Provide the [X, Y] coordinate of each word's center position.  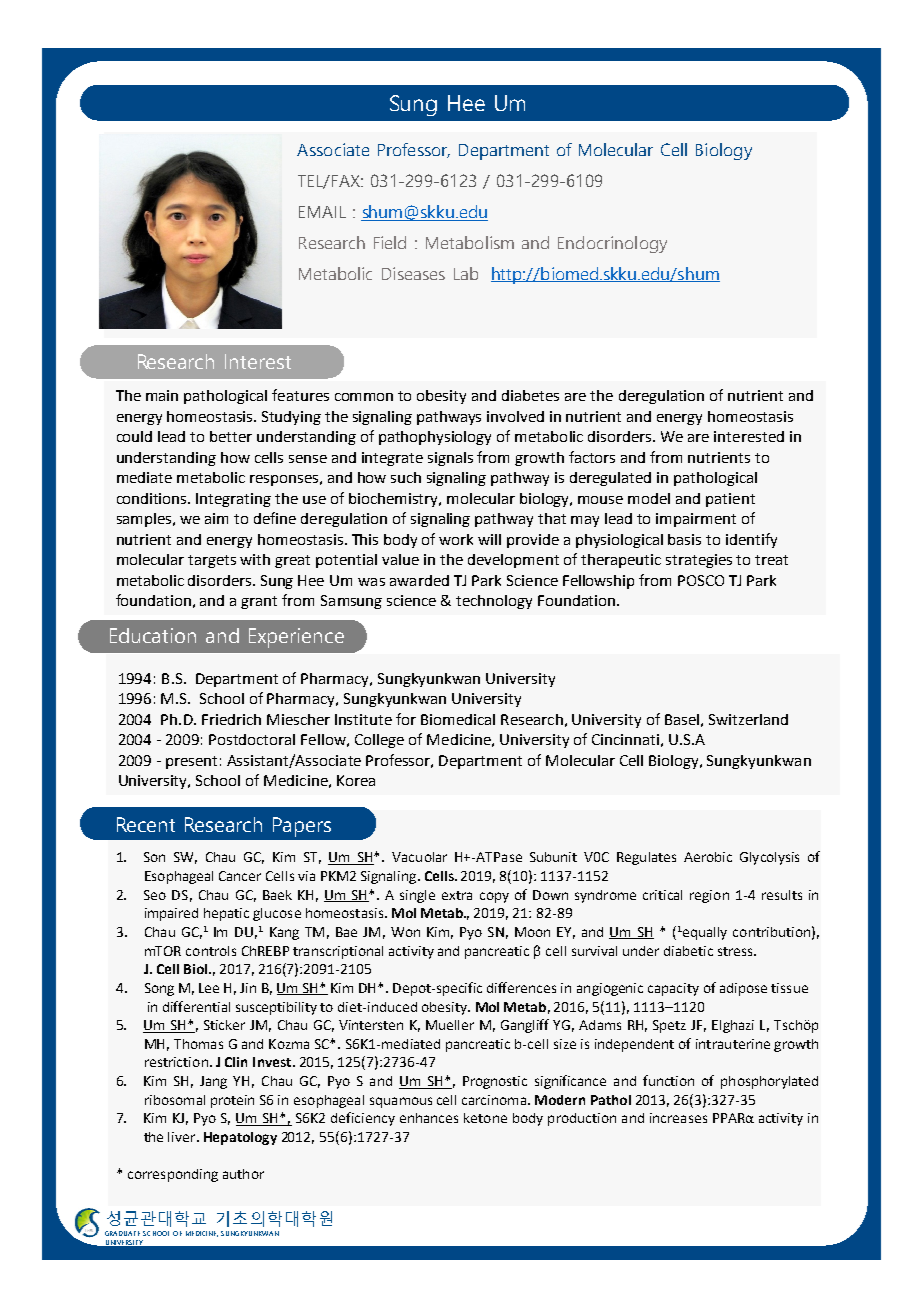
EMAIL [322, 212]
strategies [699, 561]
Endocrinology [612, 244]
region [709, 896]
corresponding [173, 1175]
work [456, 539]
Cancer [240, 876]
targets [212, 561]
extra [457, 895]
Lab [466, 273]
